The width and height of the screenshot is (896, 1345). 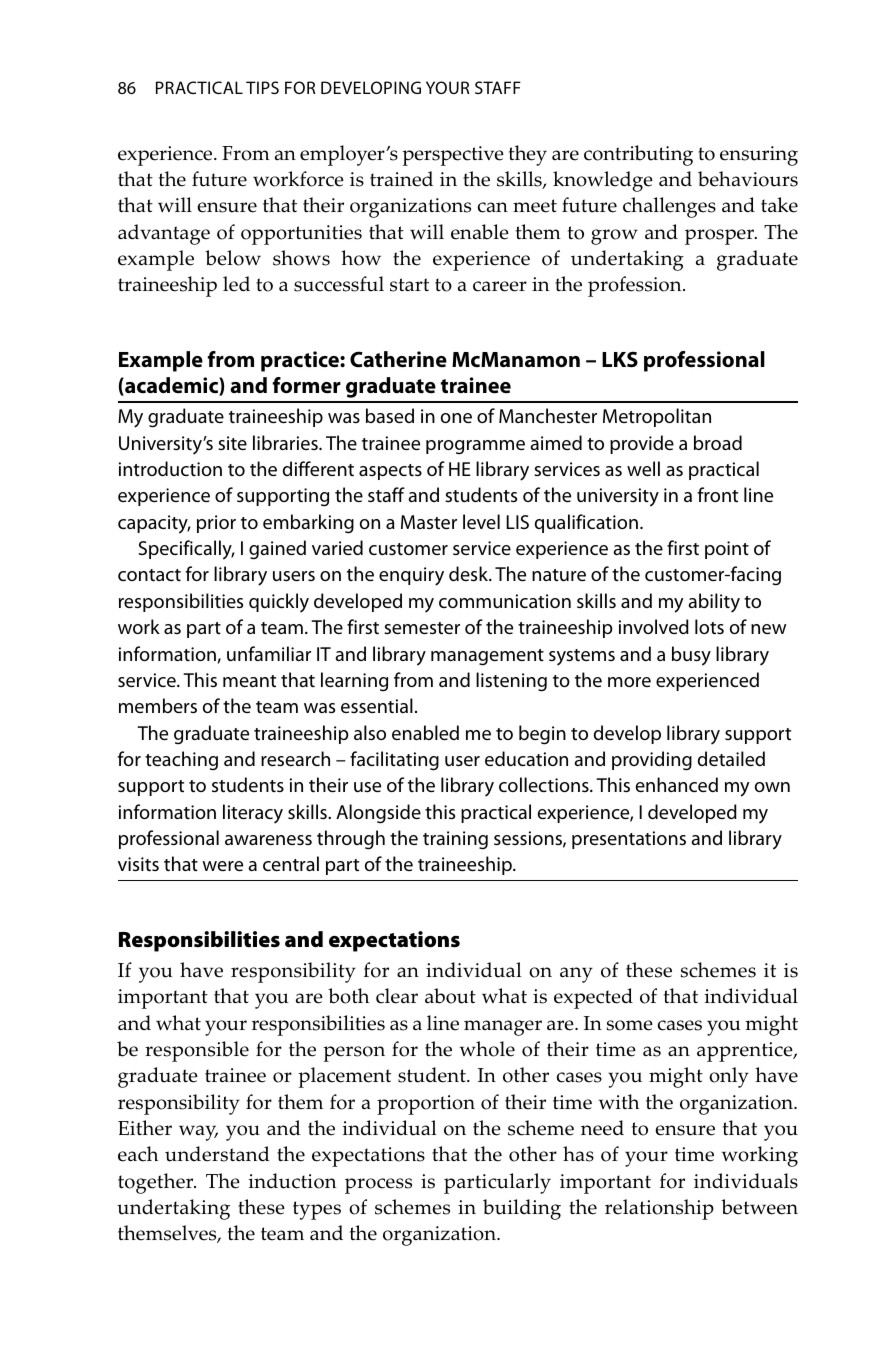 What do you see at coordinates (669, 207) in the screenshot?
I see `challenges` at bounding box center [669, 207].
